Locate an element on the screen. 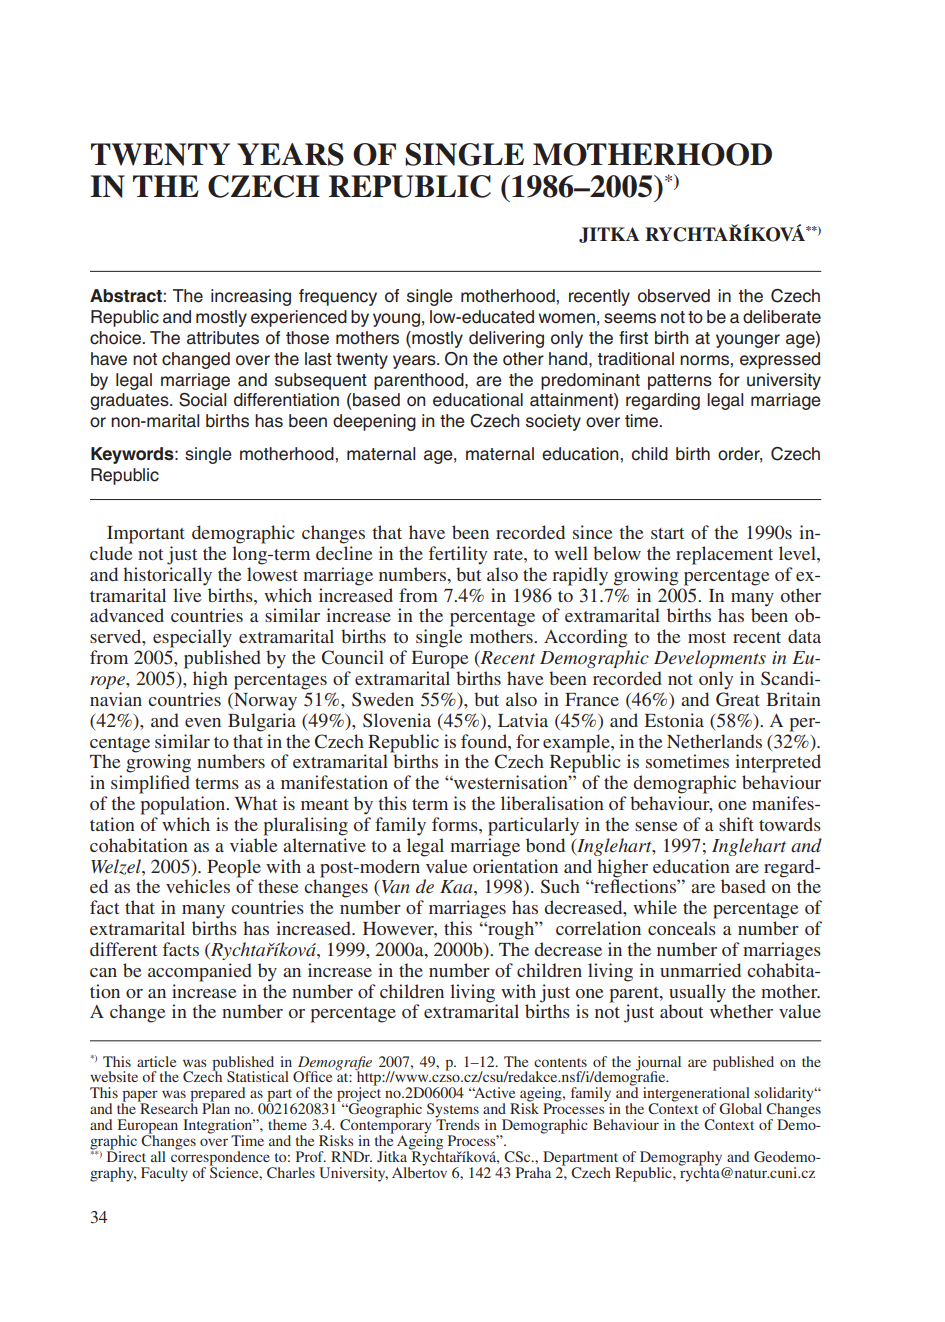  attributes is located at coordinates (223, 338).
